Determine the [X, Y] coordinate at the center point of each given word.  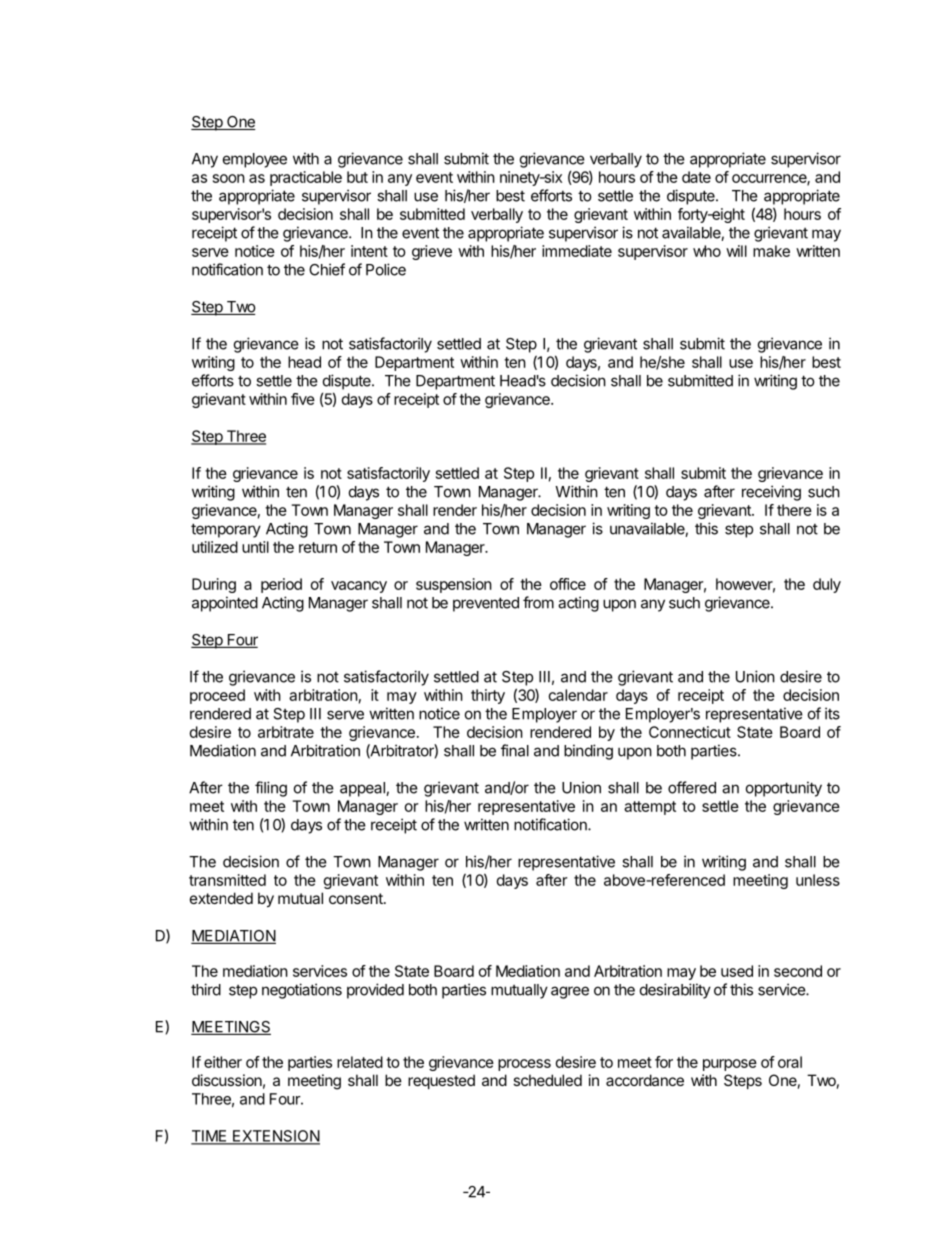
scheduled [547, 1080]
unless [818, 880]
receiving [771, 493]
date [696, 177]
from [538, 602]
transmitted [227, 880]
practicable [306, 178]
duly [827, 585]
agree [570, 992]
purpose [730, 1065]
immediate [577, 251]
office [568, 584]
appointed [225, 604]
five [303, 399]
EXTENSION [275, 1137]
